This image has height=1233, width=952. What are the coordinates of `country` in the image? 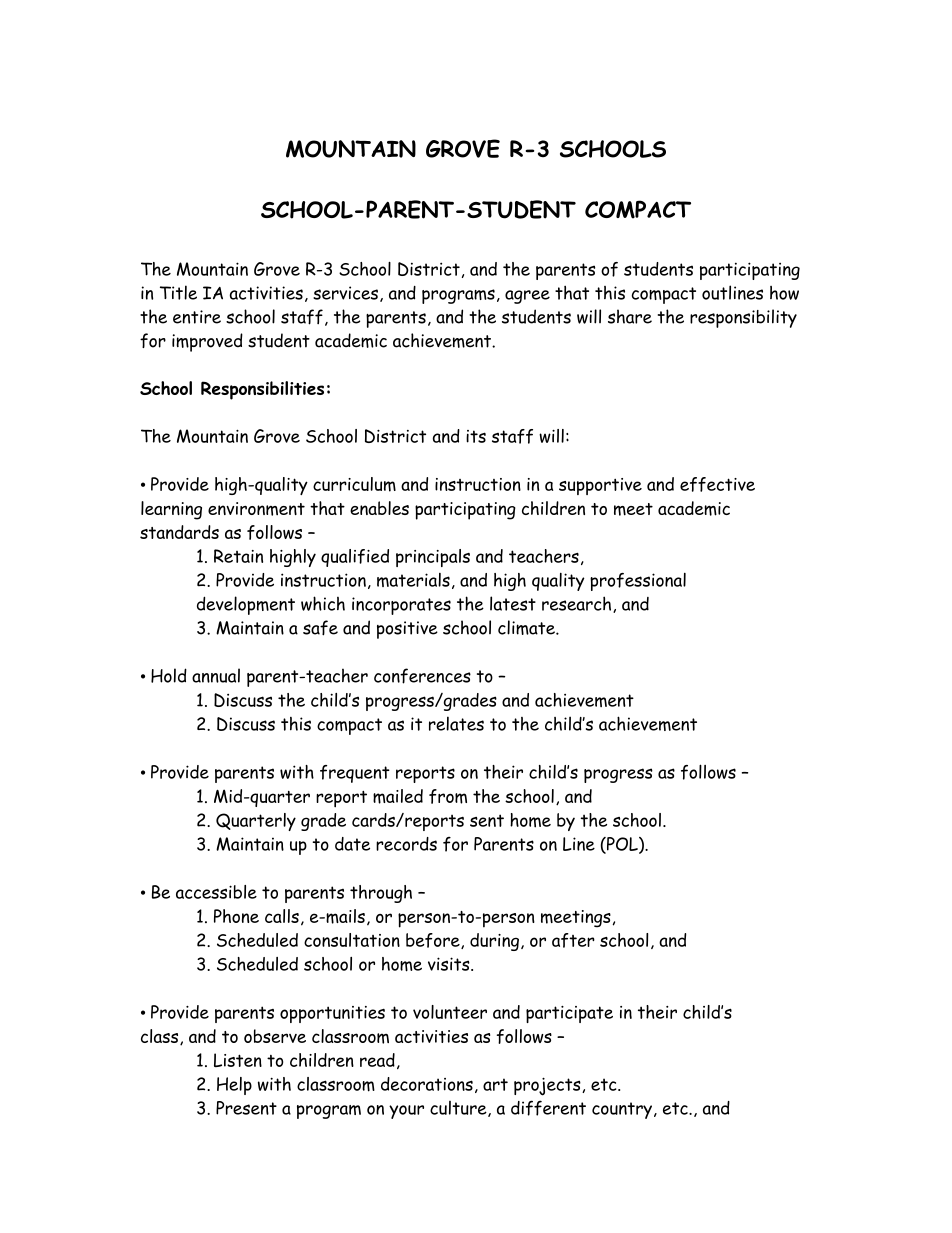 It's located at (622, 1110).
